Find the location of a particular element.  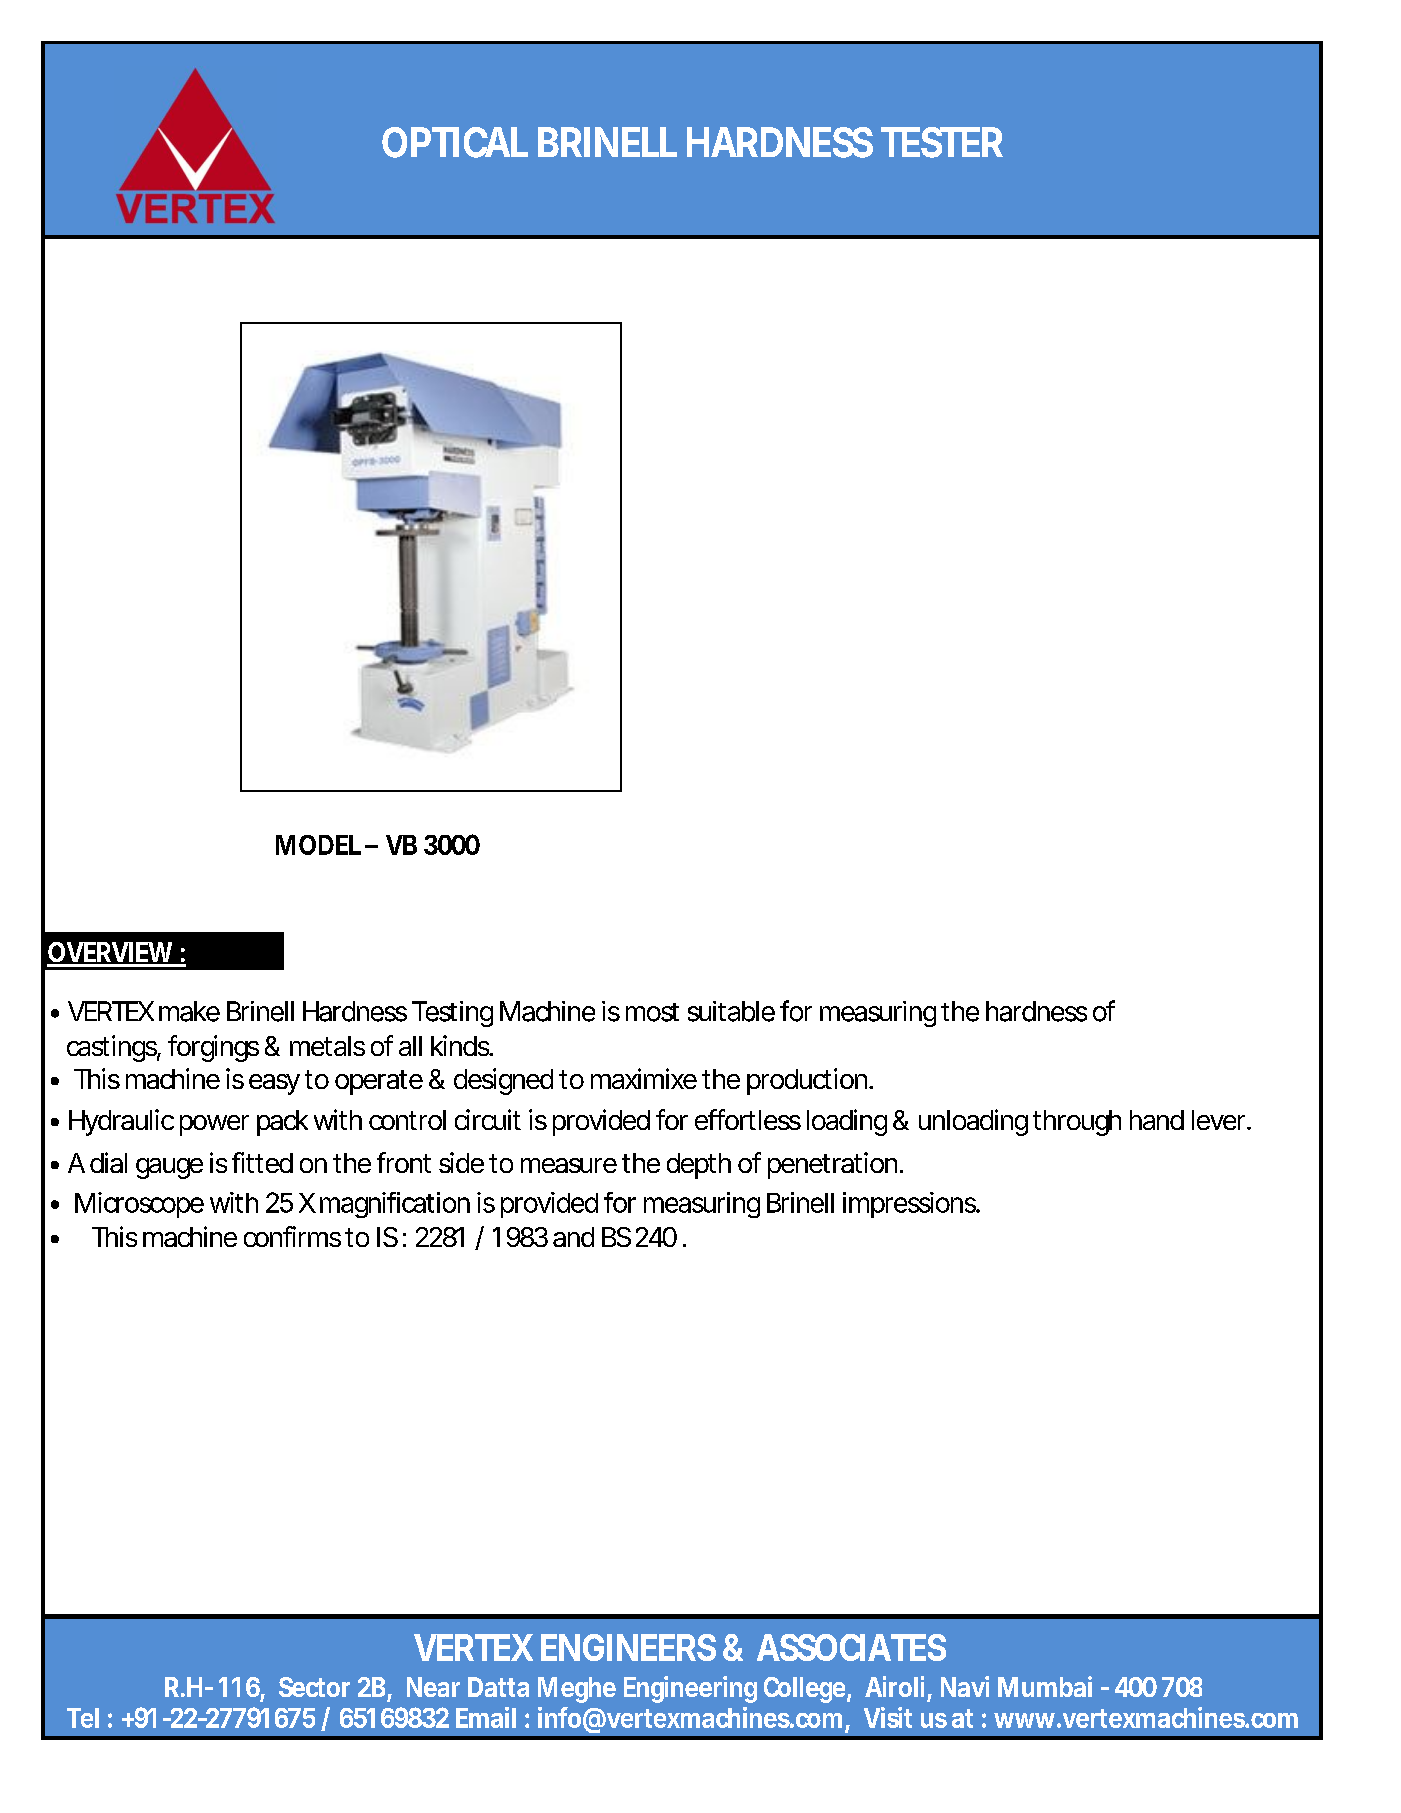

suitable is located at coordinates (731, 1011).
